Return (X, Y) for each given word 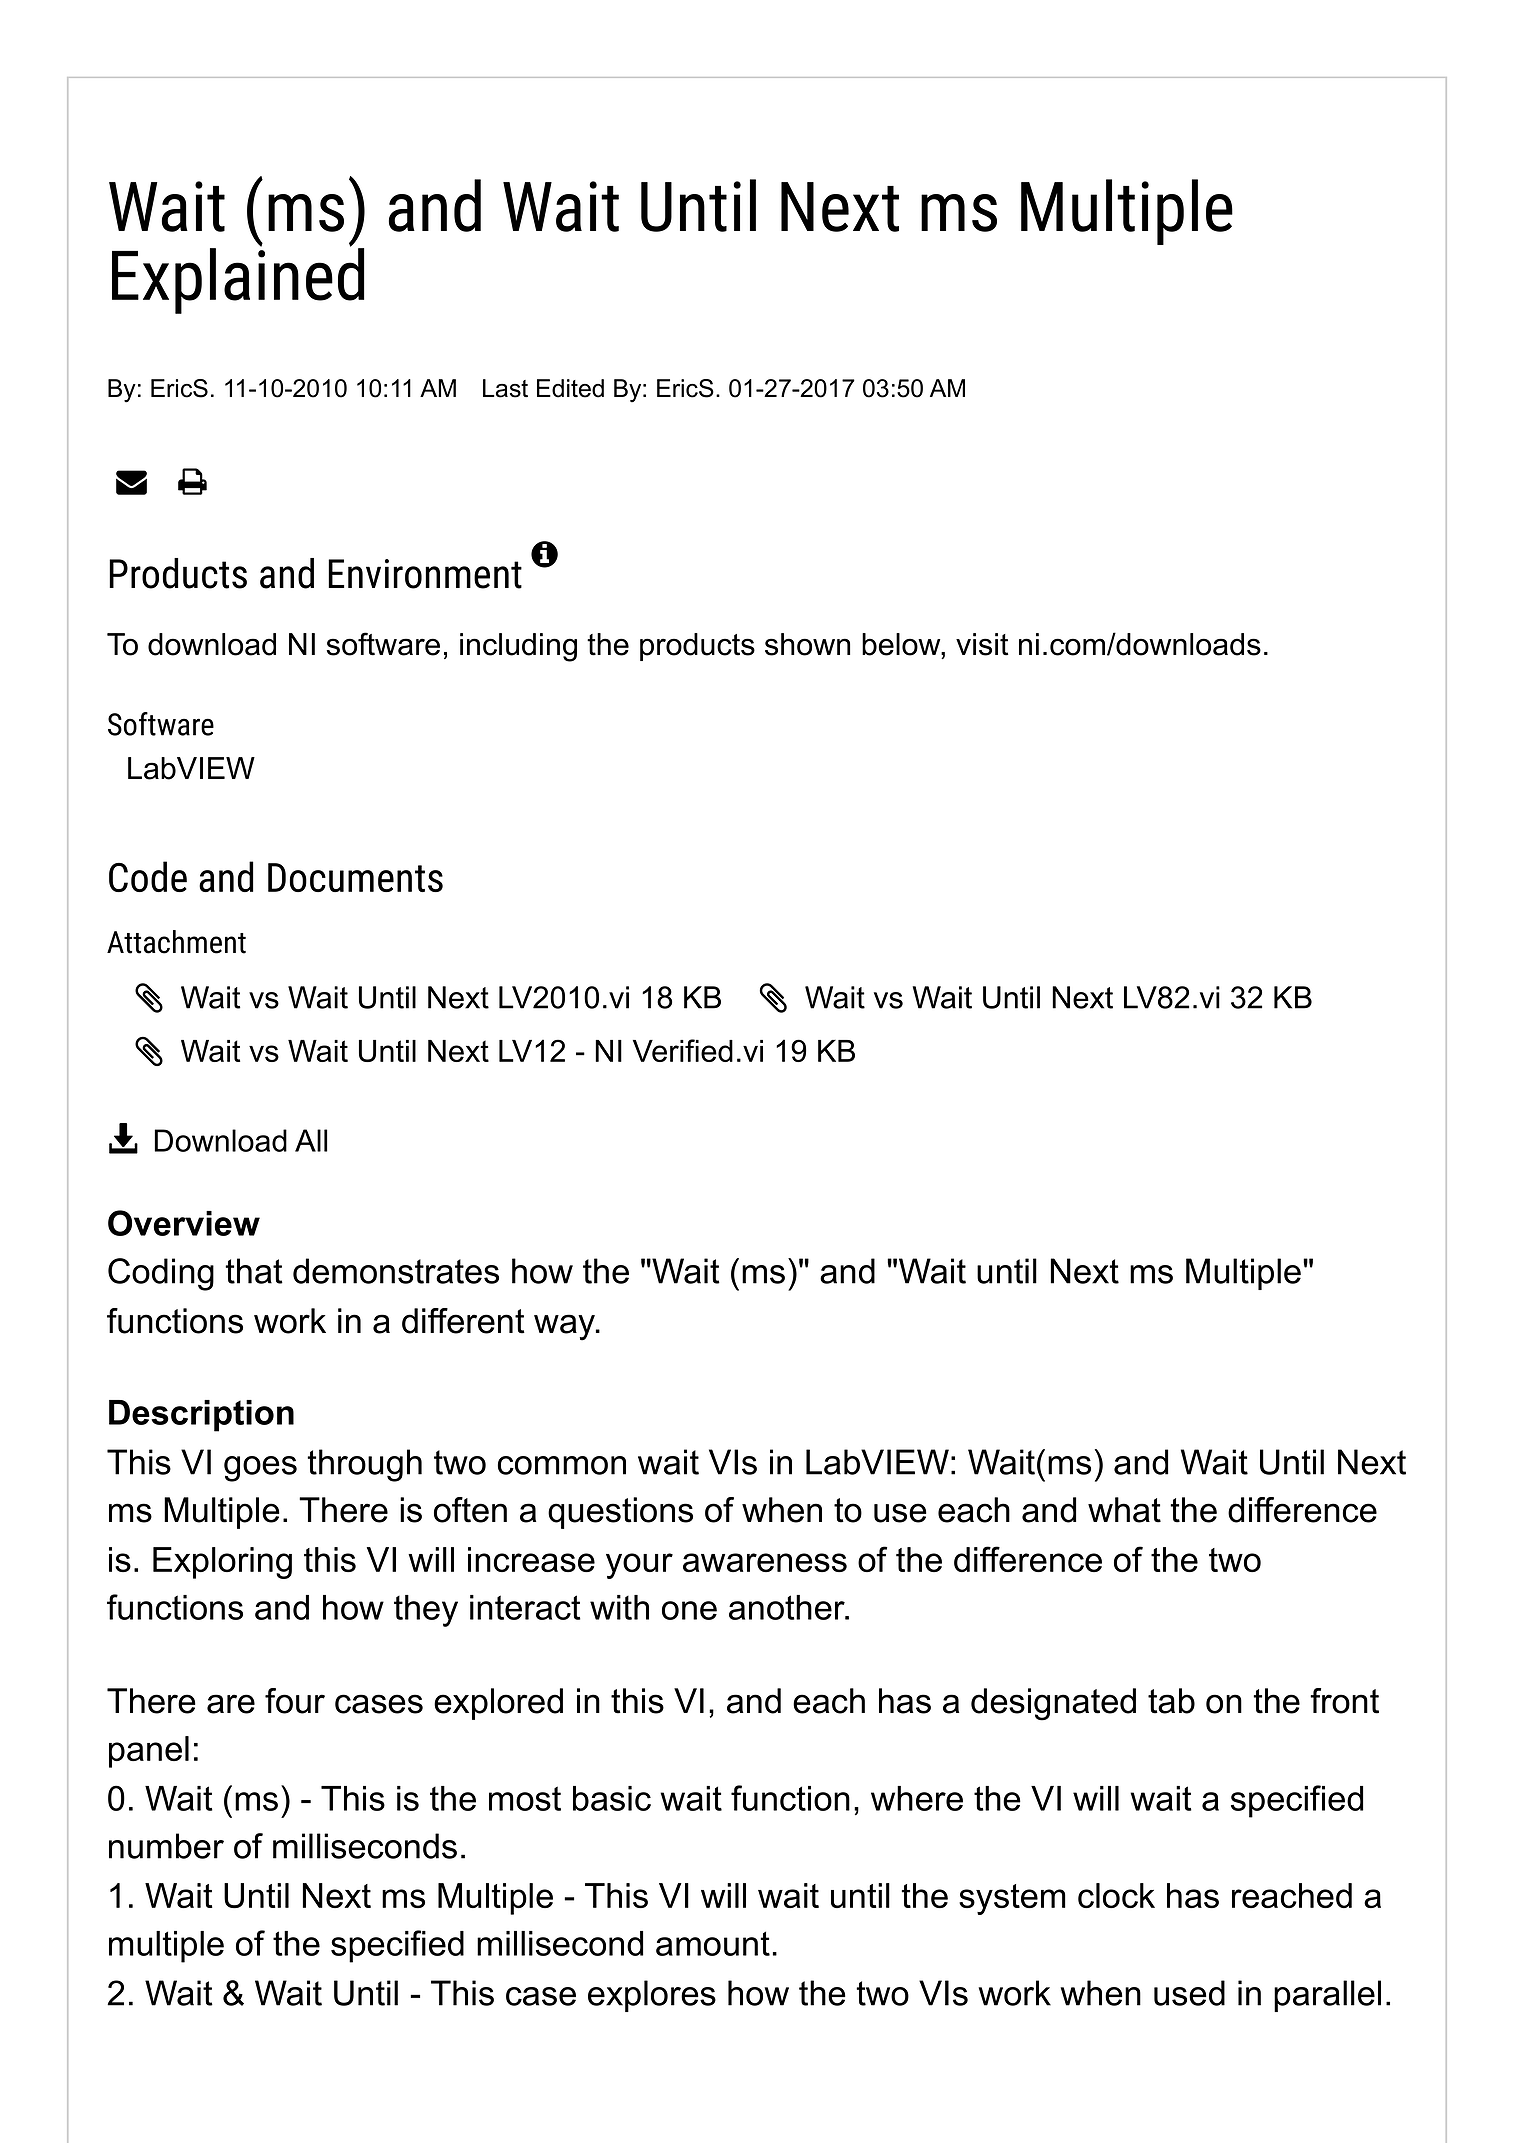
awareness (765, 1562)
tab (1171, 1701)
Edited (570, 388)
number (166, 1846)
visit (982, 644)
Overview (184, 1223)
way (565, 1327)
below (902, 644)
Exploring (222, 1563)
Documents (355, 877)
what (1124, 1510)
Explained (238, 279)
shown (807, 644)
